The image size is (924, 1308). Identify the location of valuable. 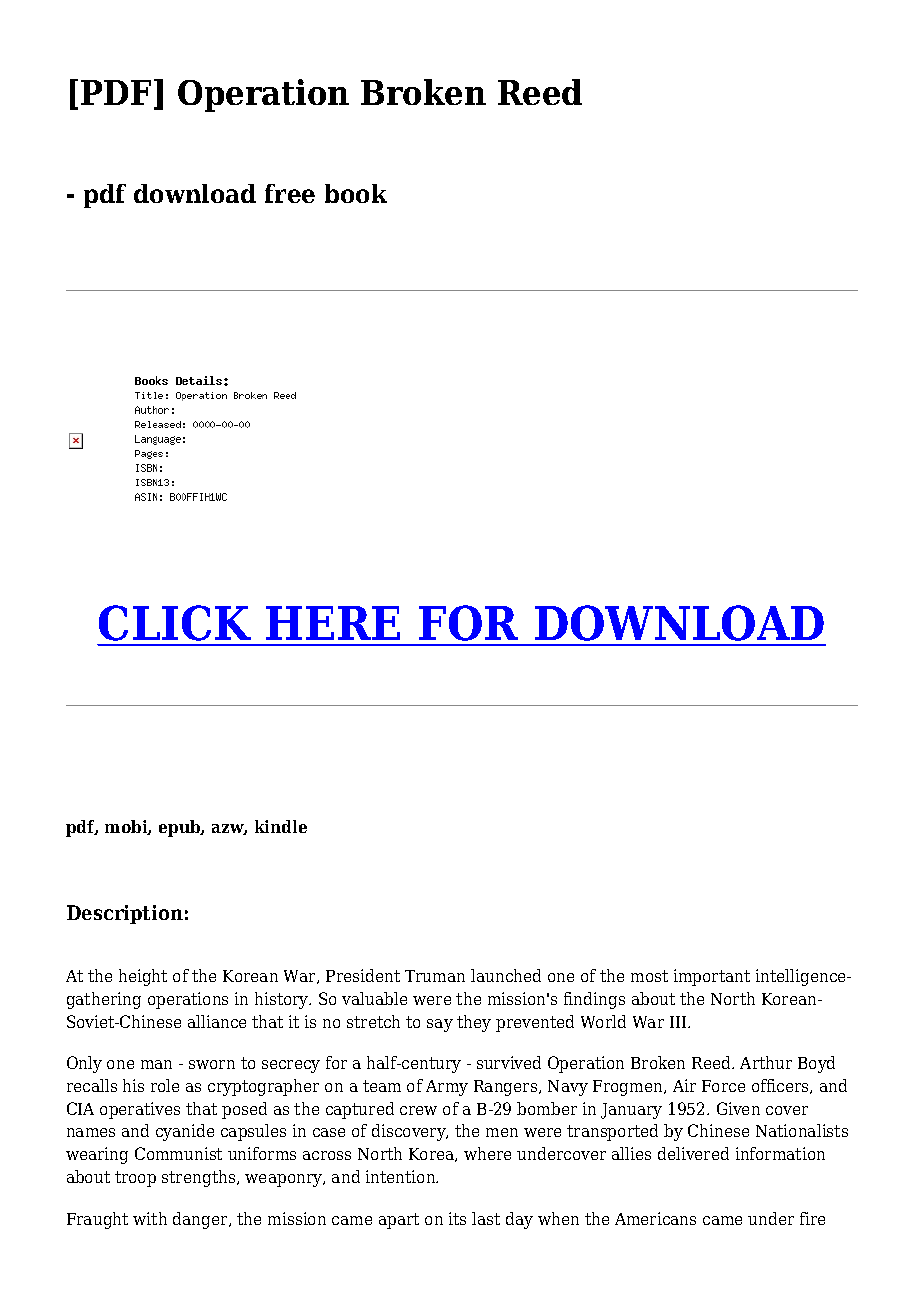
(374, 998).
